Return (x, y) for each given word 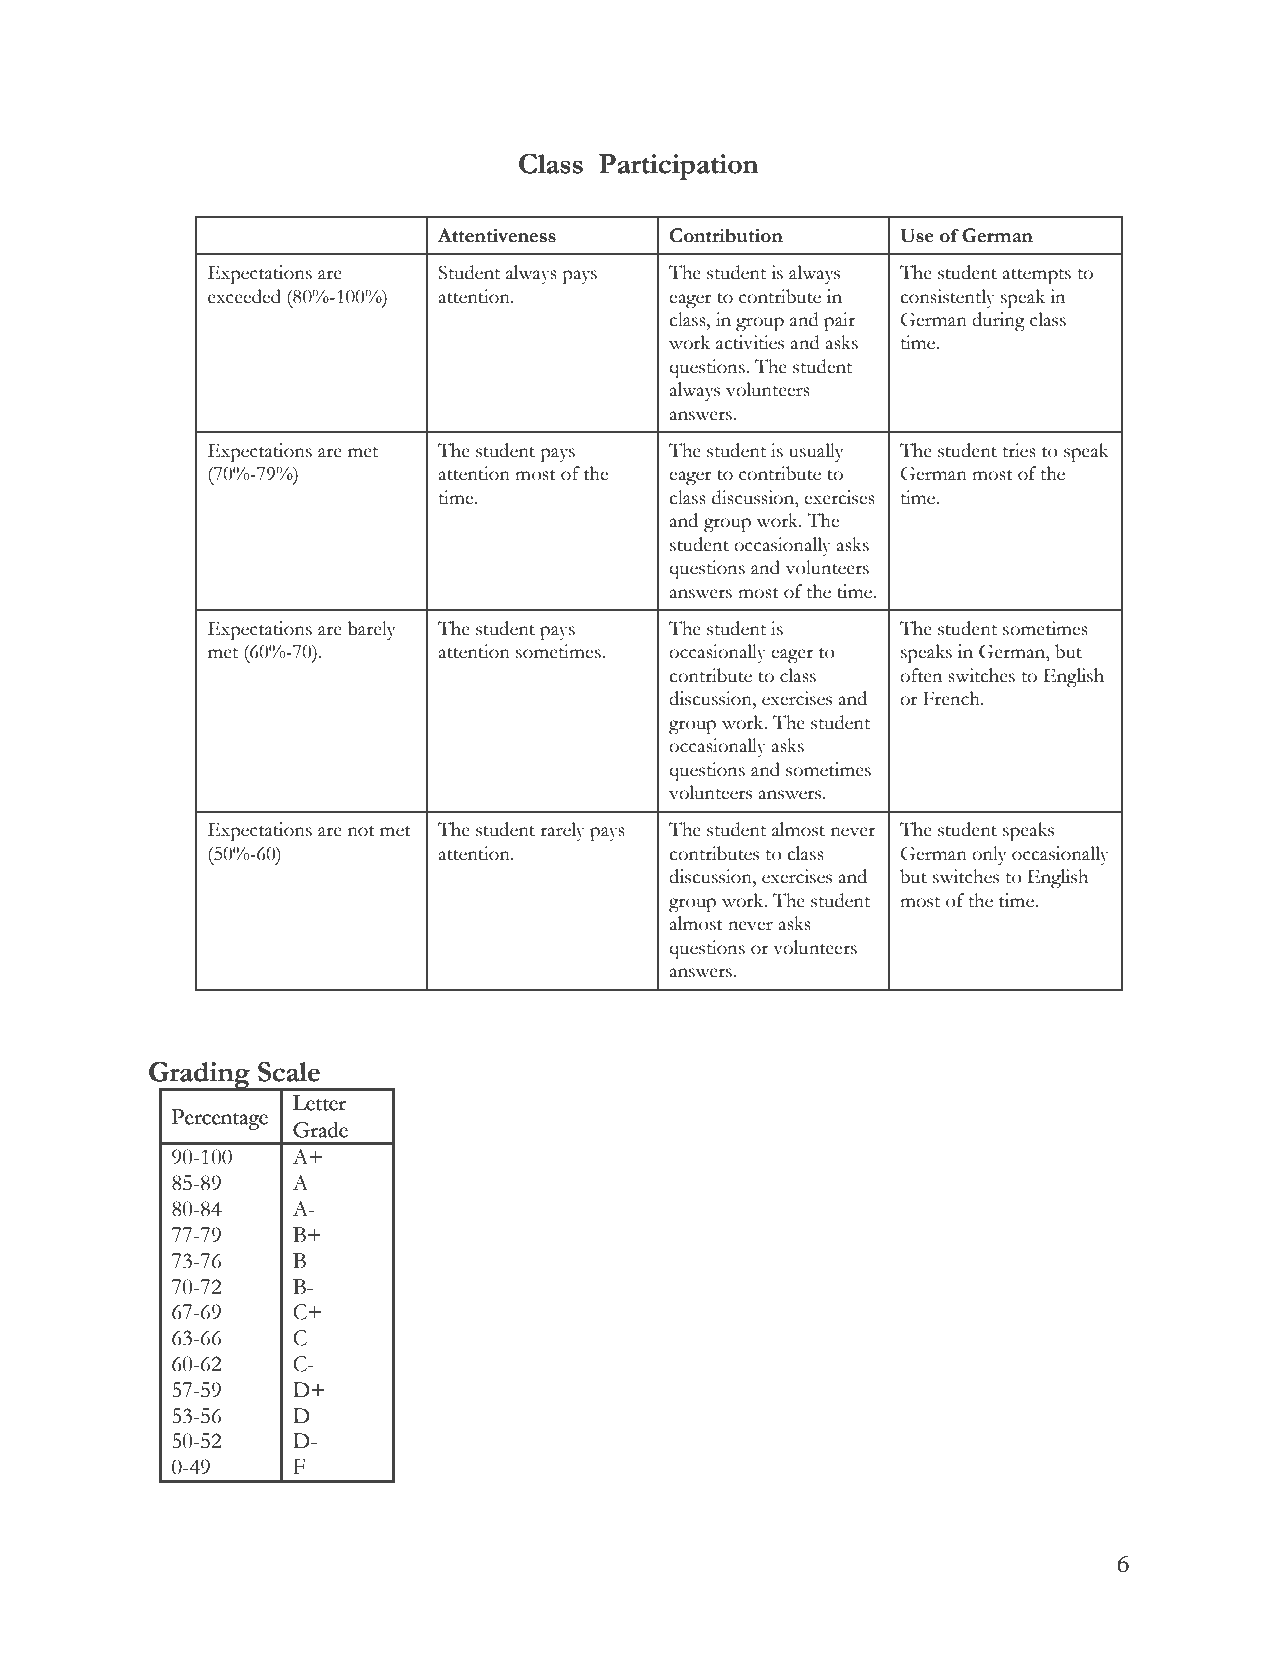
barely (371, 630)
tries (1019, 450)
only (989, 855)
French (952, 698)
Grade (320, 1130)
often (921, 675)
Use (917, 235)
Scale (289, 1071)
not (361, 831)
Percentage (220, 1119)
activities (750, 342)
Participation (679, 167)
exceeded (244, 296)
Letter (319, 1103)
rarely (562, 831)
